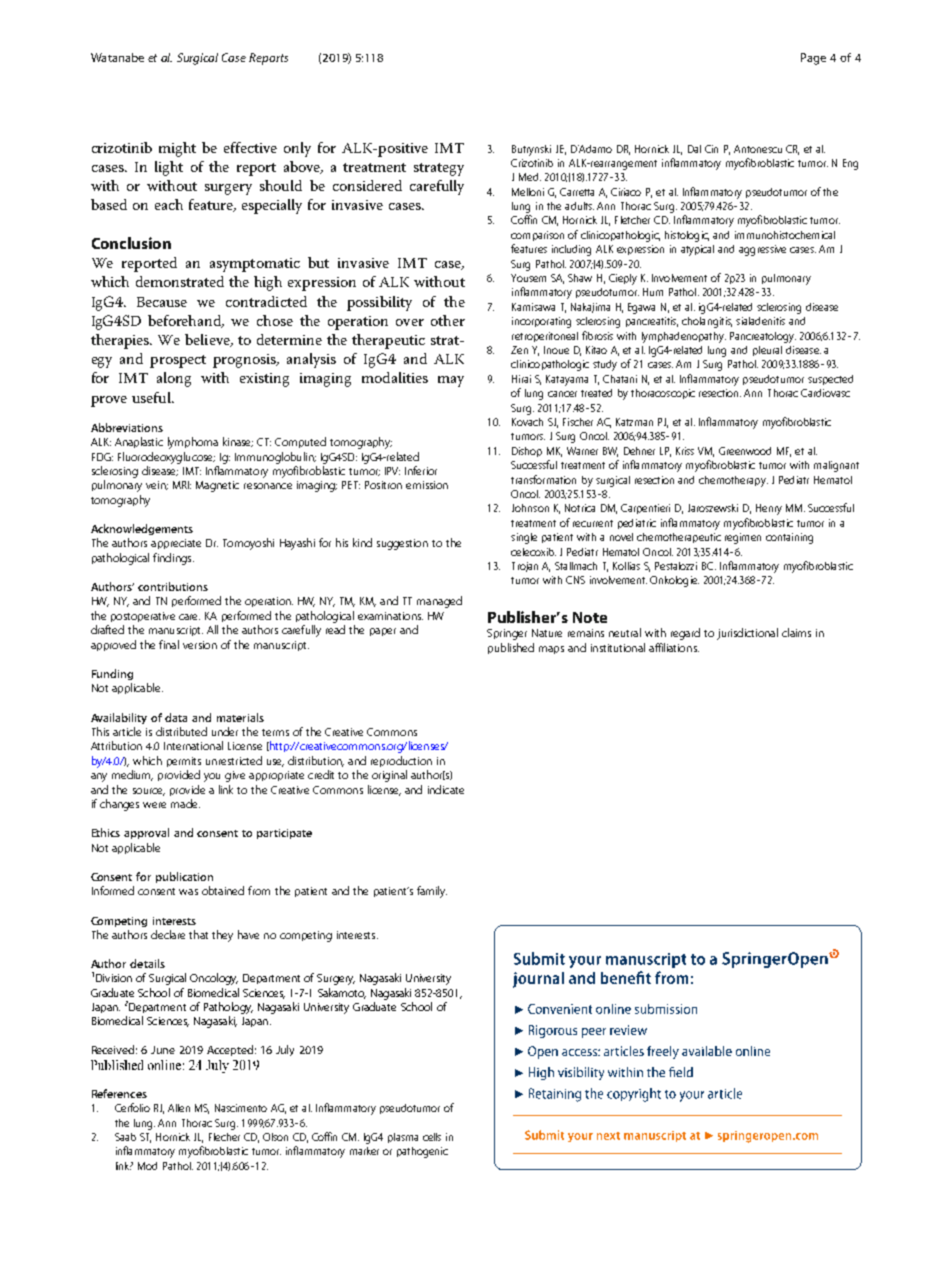  What do you see at coordinates (674, 647) in the screenshot?
I see `affiliations` at bounding box center [674, 647].
